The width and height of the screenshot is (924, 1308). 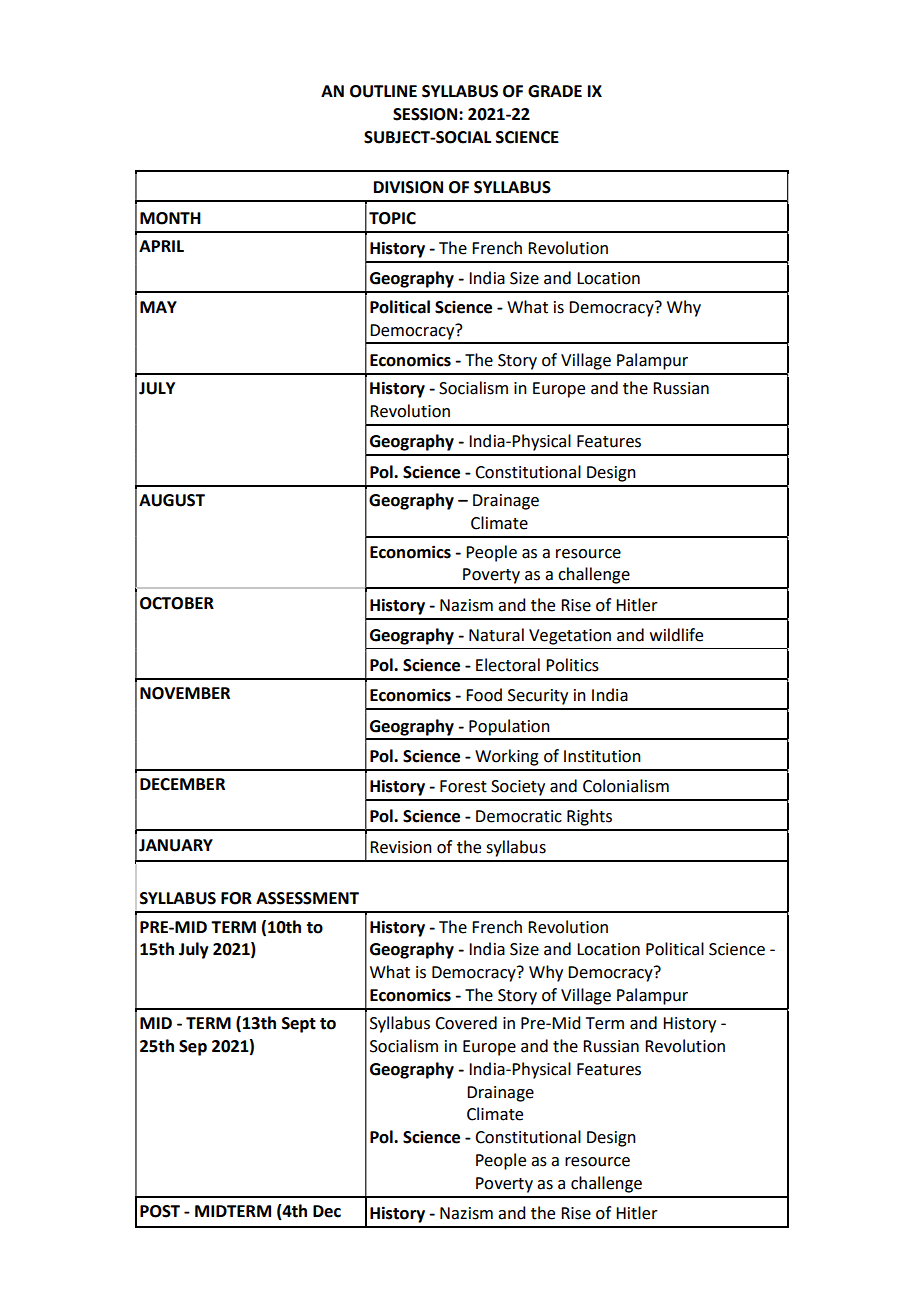 I want to click on SESSION, so click(x=426, y=114).
